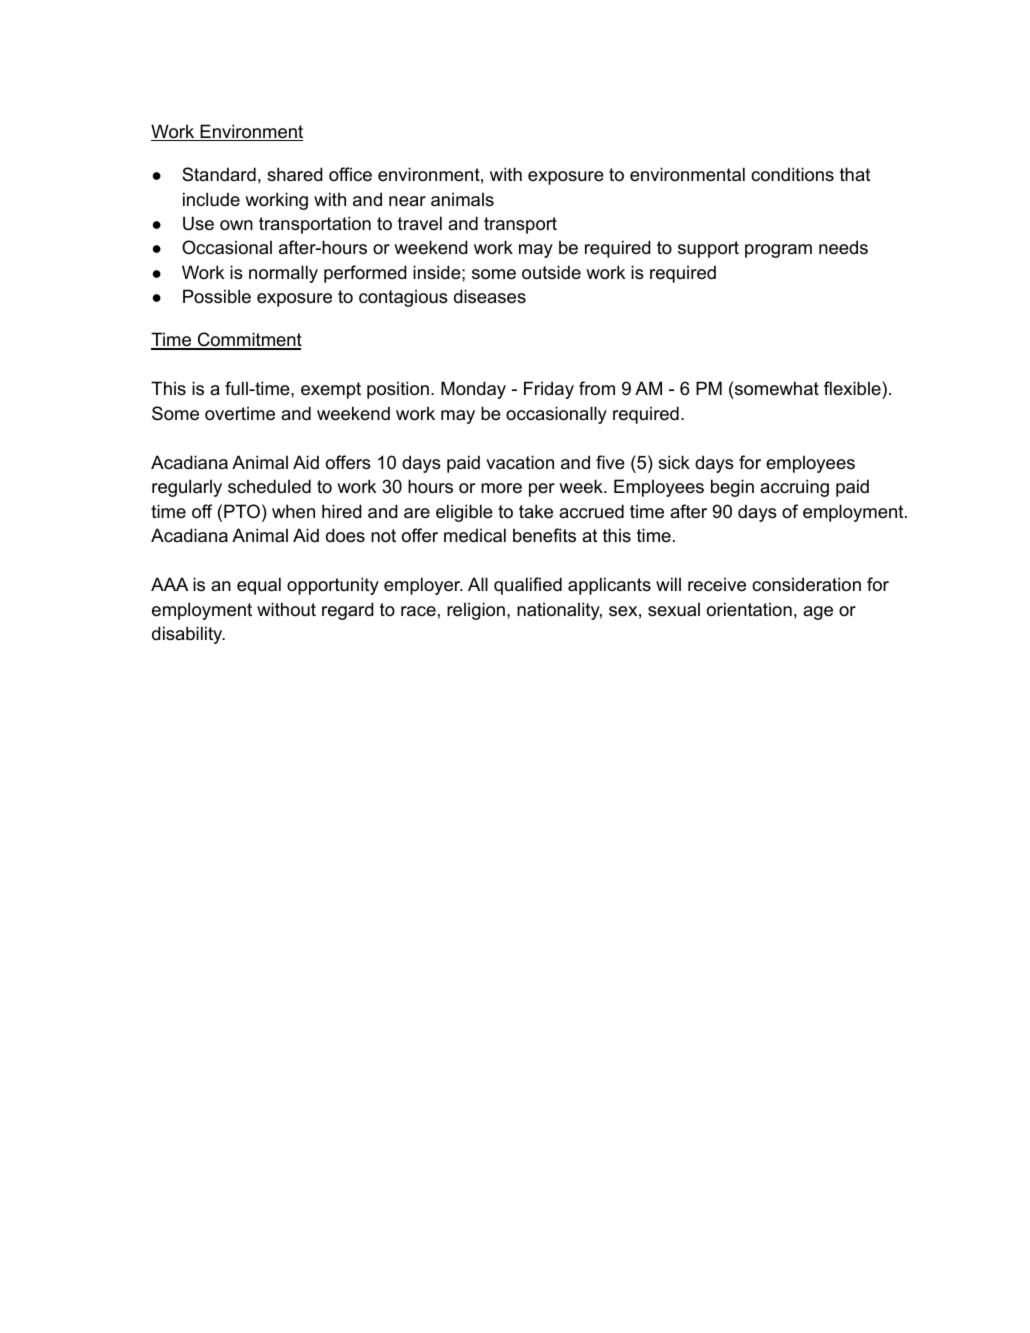 The width and height of the image is (1030, 1333). Describe the element at coordinates (407, 201) in the image. I see `near` at that location.
